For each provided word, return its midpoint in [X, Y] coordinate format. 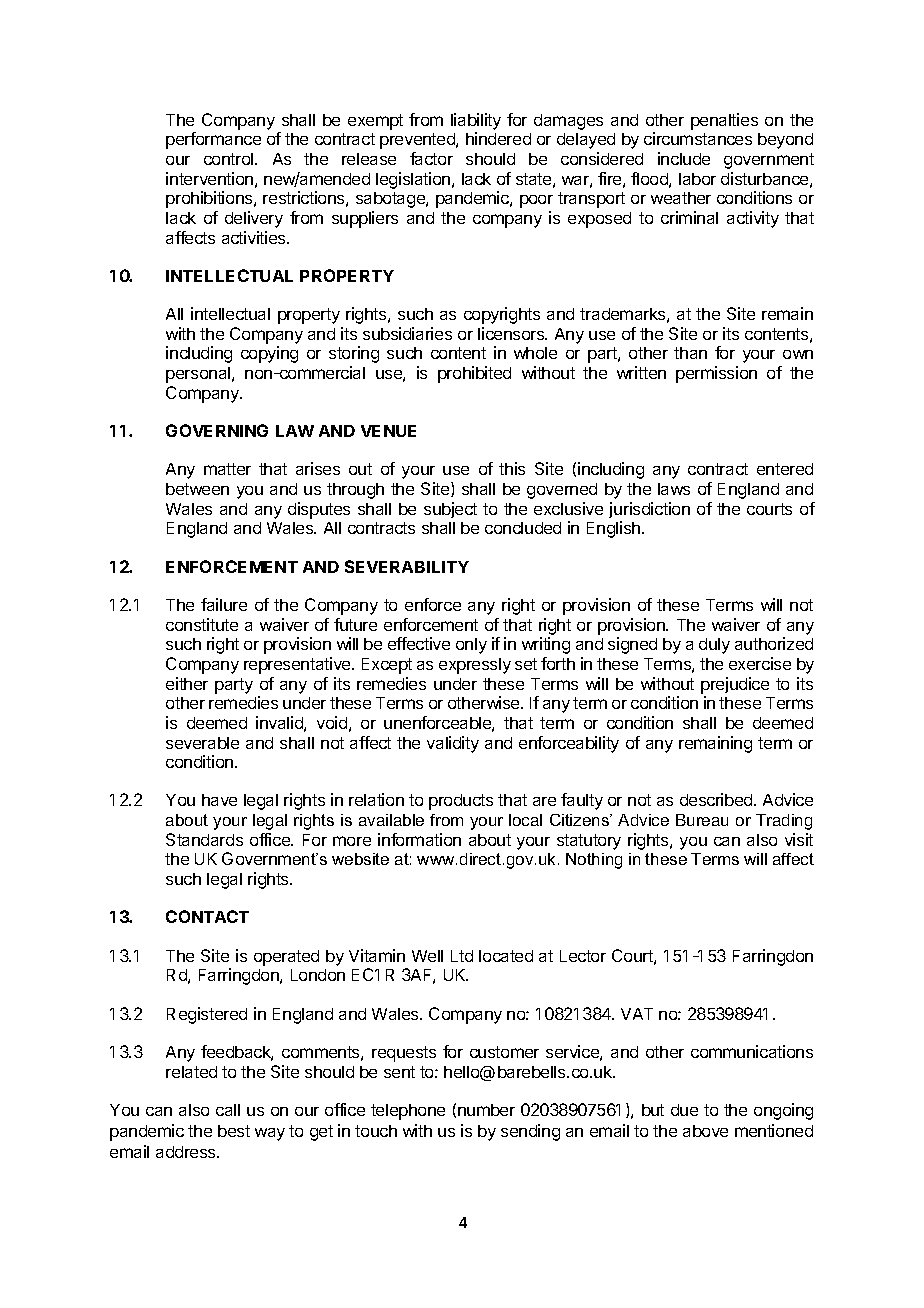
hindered [498, 138]
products [461, 802]
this [512, 468]
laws [674, 489]
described [717, 799]
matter [227, 469]
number [486, 1110]
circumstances [698, 138]
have [219, 800]
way [270, 1134]
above [705, 1131]
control [230, 159]
